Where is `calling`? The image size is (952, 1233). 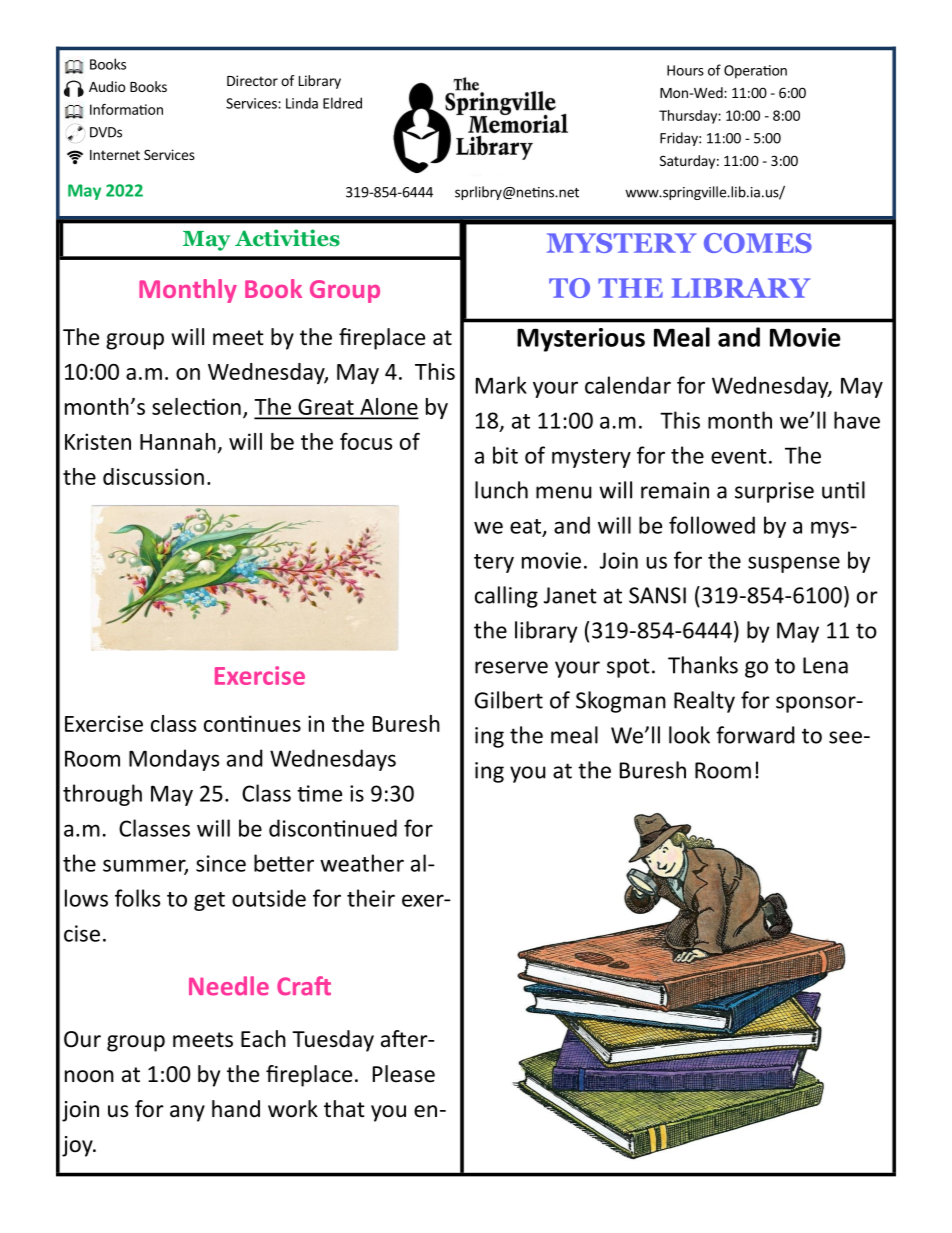 calling is located at coordinates (506, 597).
